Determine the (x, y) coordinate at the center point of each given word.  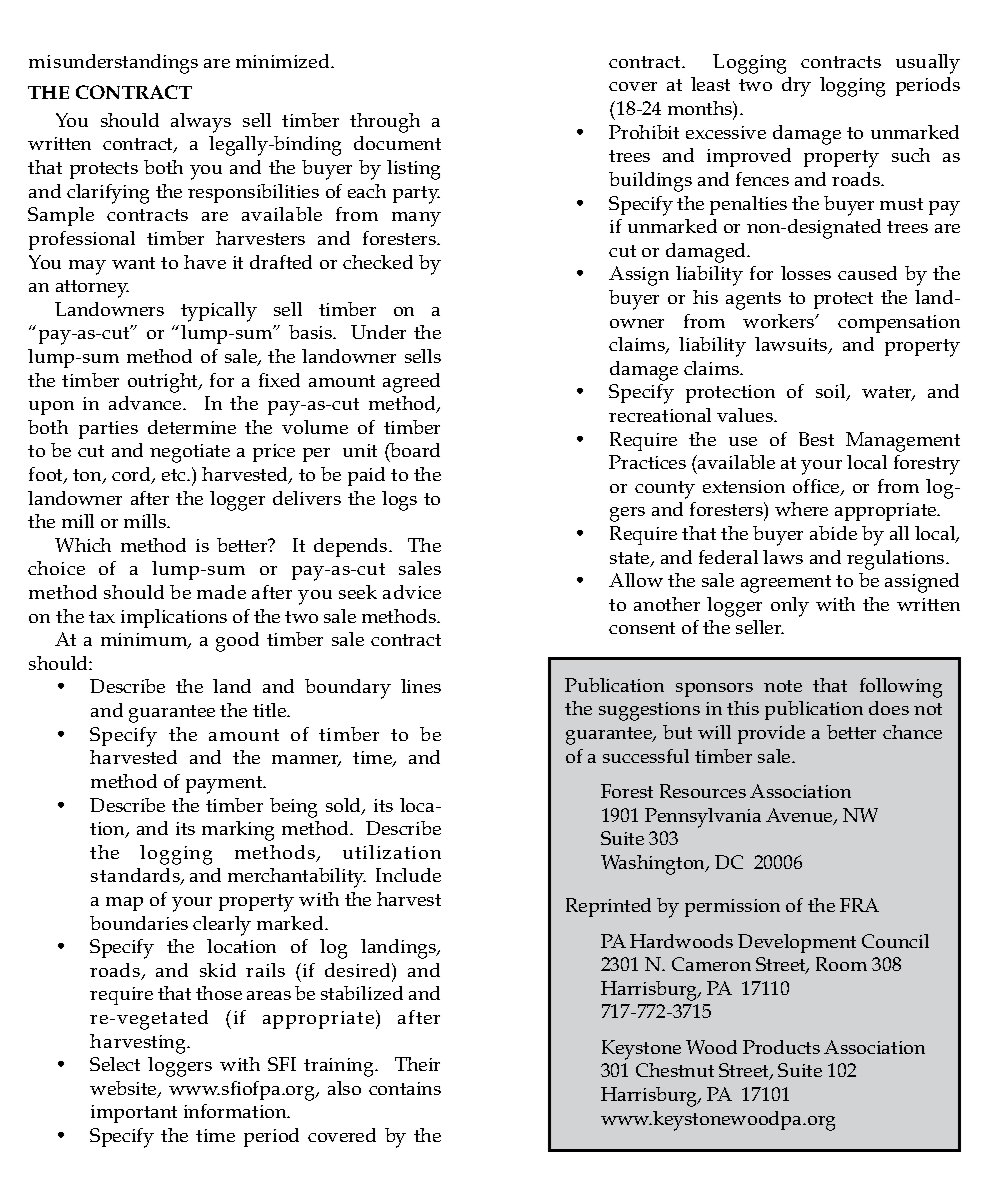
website (124, 1089)
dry (796, 87)
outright (164, 383)
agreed (411, 383)
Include (408, 875)
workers (780, 321)
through (385, 123)
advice (412, 592)
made (221, 592)
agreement (786, 584)
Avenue (800, 816)
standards (136, 876)
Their (417, 1064)
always (201, 123)
